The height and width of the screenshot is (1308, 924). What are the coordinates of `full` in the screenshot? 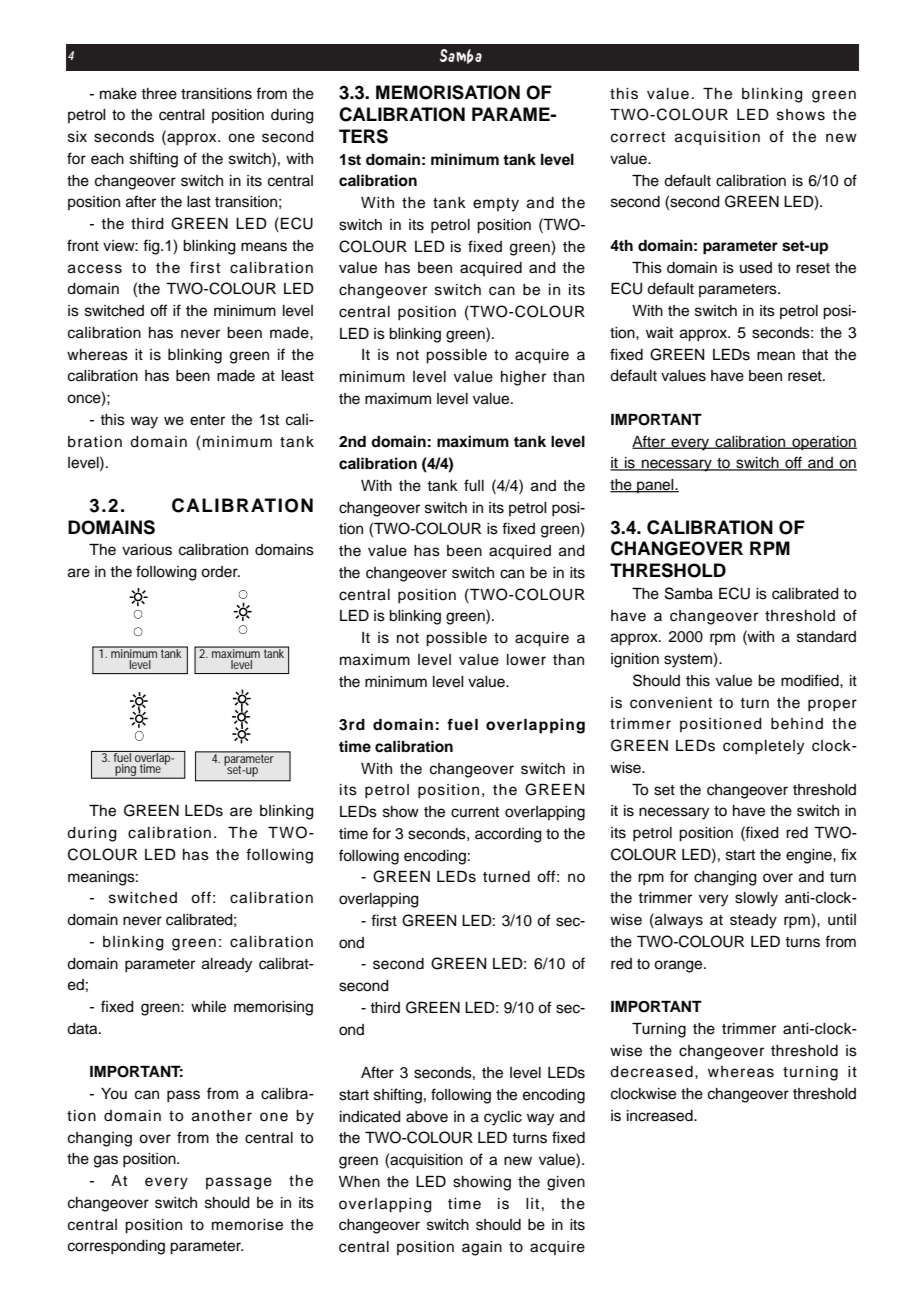 It's located at (474, 485).
